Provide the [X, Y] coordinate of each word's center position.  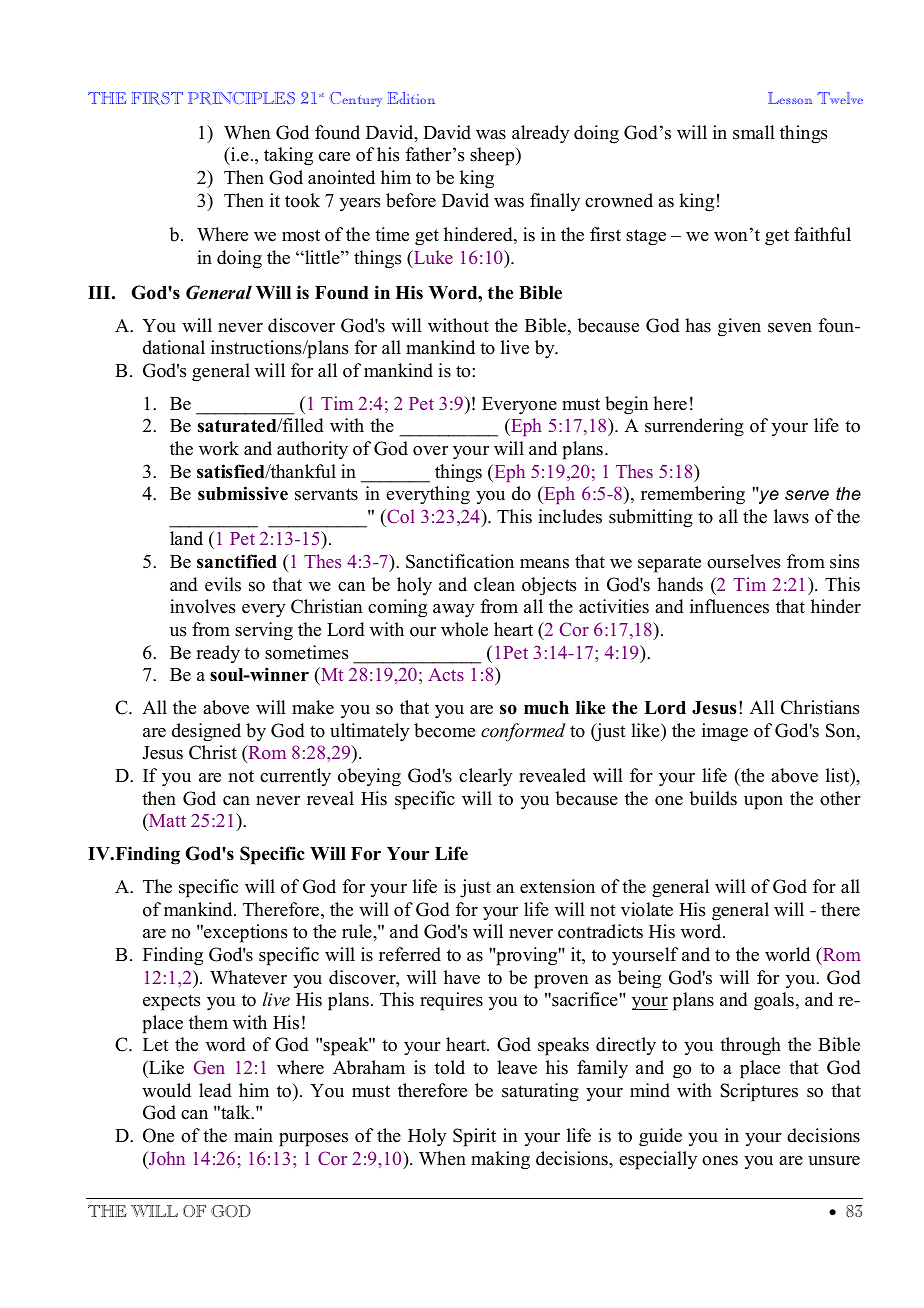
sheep [493, 156]
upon [763, 803]
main [253, 1135]
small [754, 132]
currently [295, 777]
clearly [486, 777]
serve [807, 495]
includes [570, 516]
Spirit [474, 1137]
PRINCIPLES [241, 98]
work [219, 448]
